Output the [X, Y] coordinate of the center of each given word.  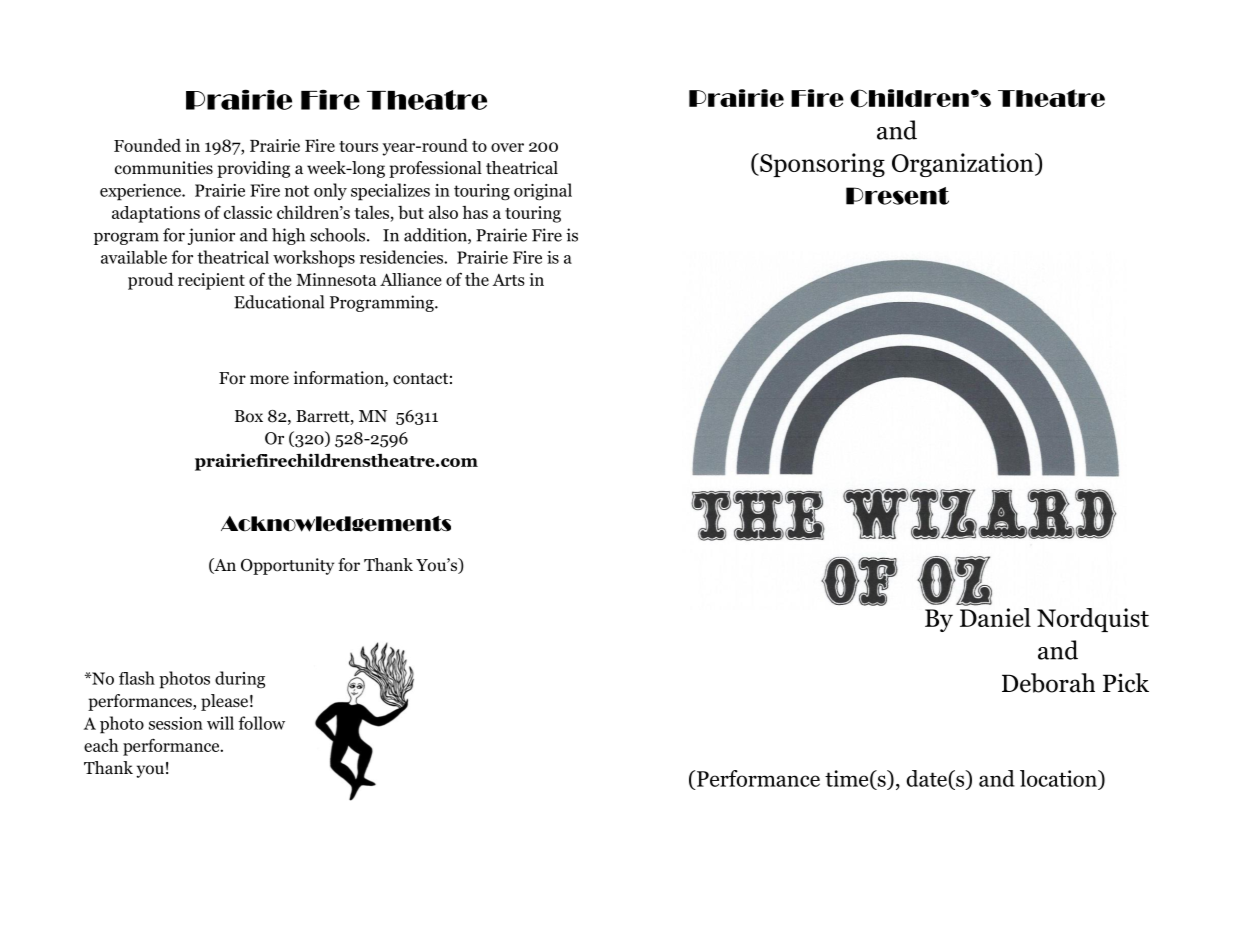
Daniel [995, 617]
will [220, 723]
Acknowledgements [336, 524]
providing [253, 169]
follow [261, 723]
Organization [964, 165]
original [543, 192]
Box [249, 416]
